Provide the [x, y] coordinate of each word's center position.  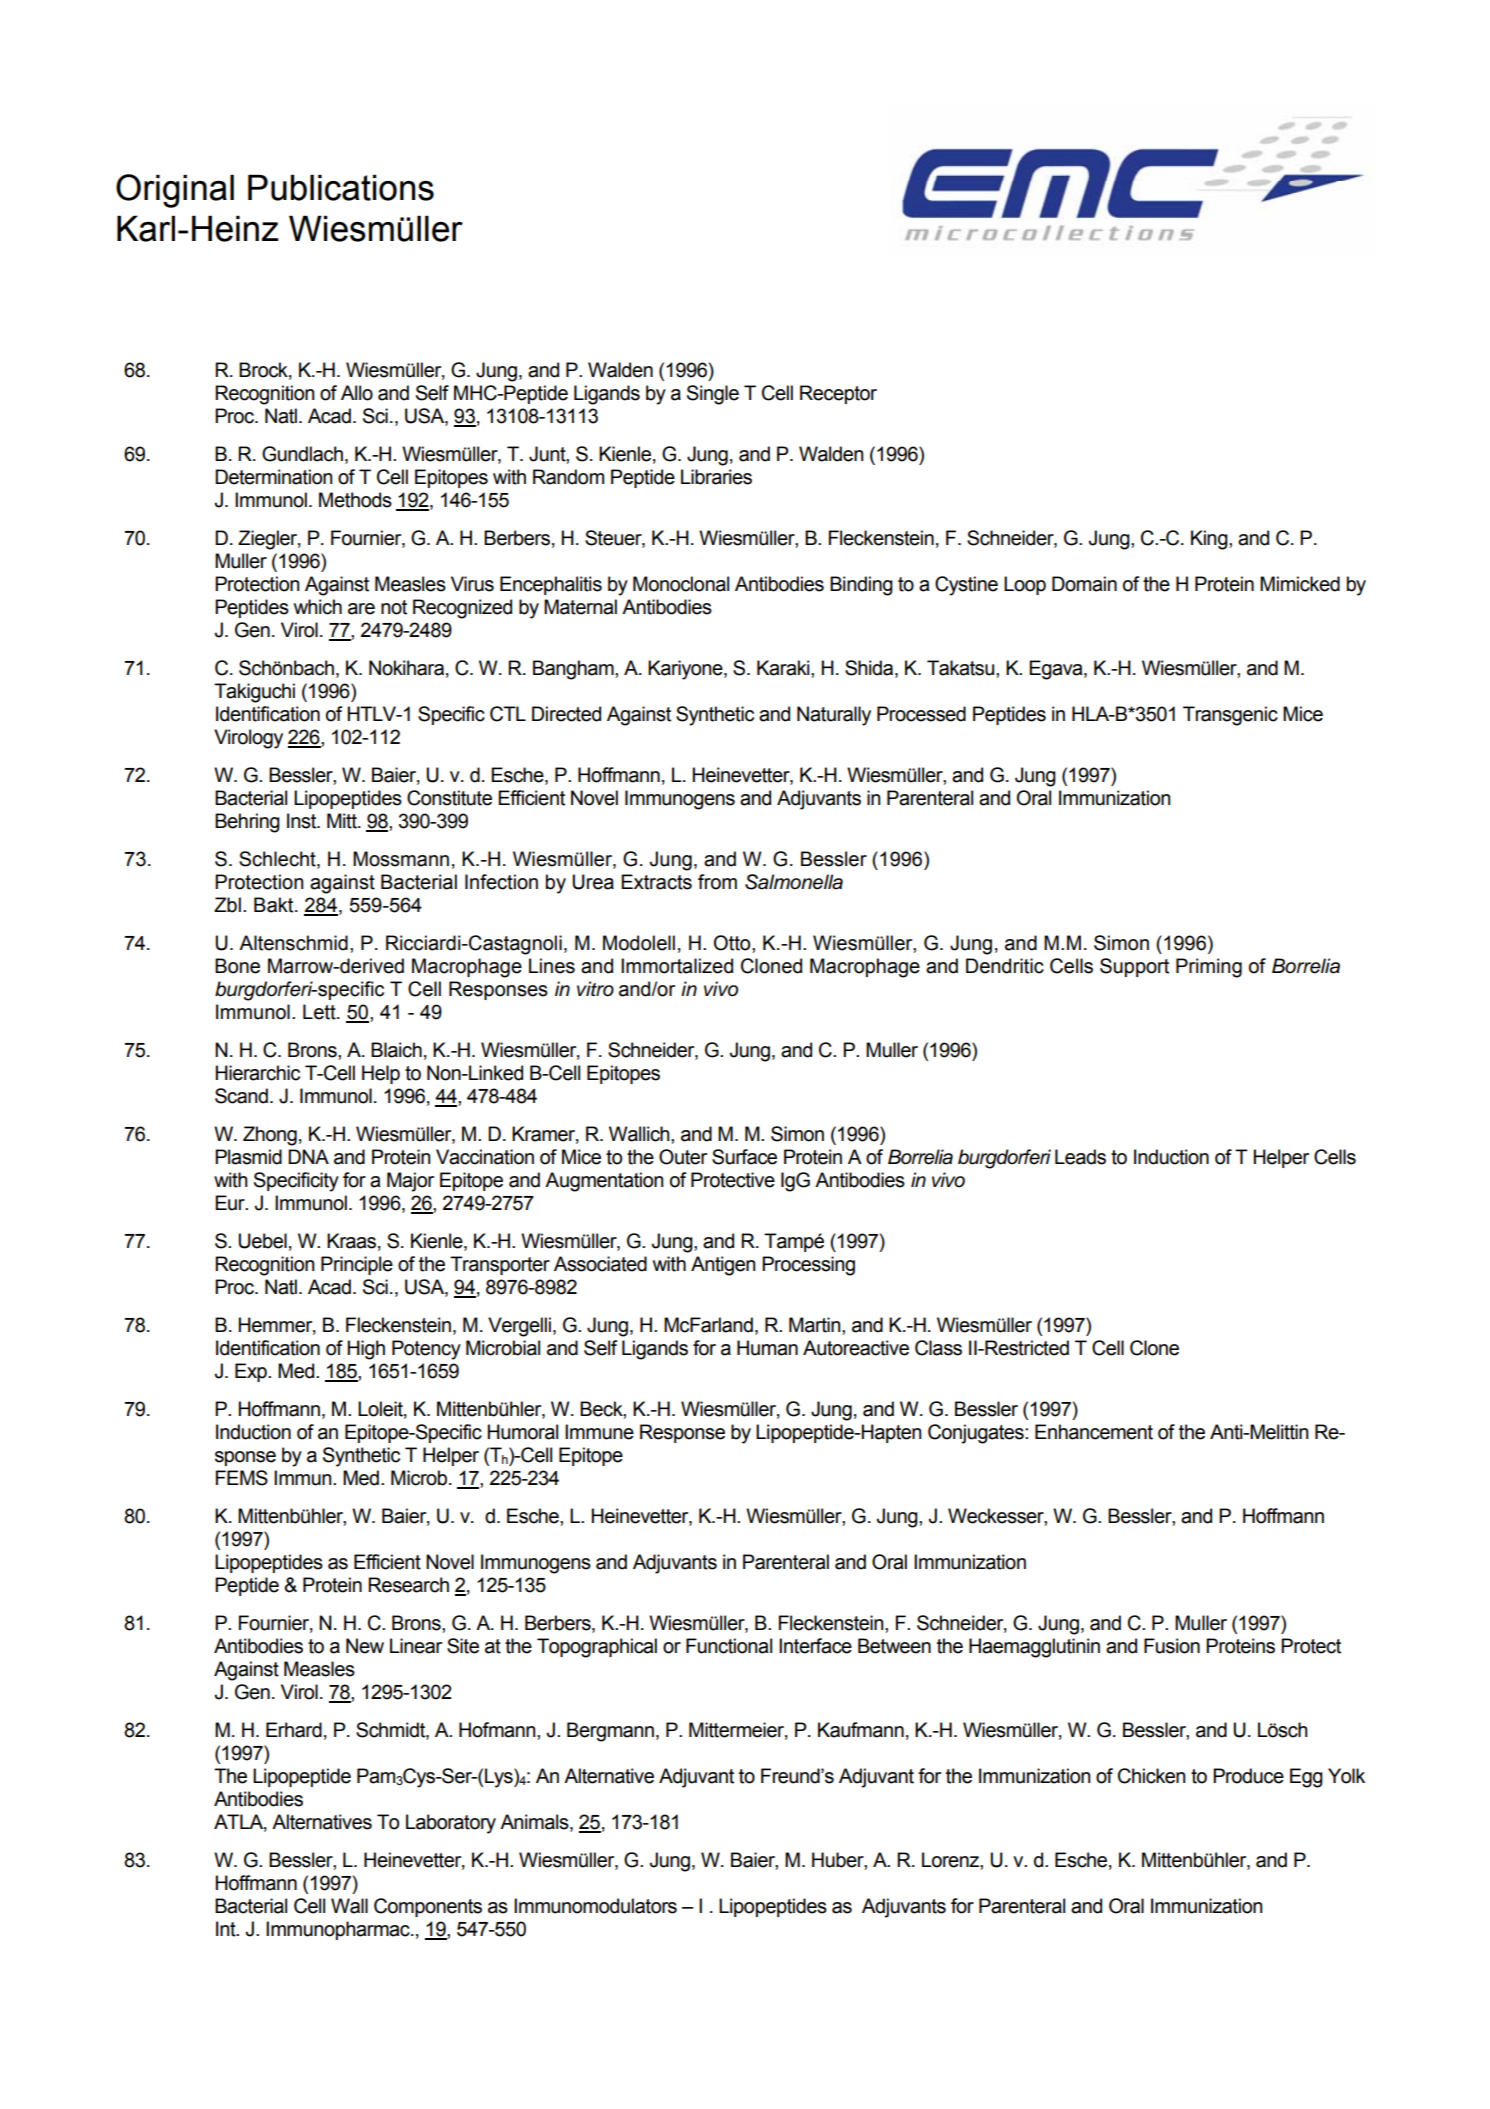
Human [767, 1348]
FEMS [242, 1478]
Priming [1209, 968]
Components [428, 1907]
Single [713, 395]
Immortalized [677, 966]
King [1210, 540]
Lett [320, 1012]
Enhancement [1094, 1432]
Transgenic [1230, 716]
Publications [341, 187]
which [318, 607]
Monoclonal [681, 584]
